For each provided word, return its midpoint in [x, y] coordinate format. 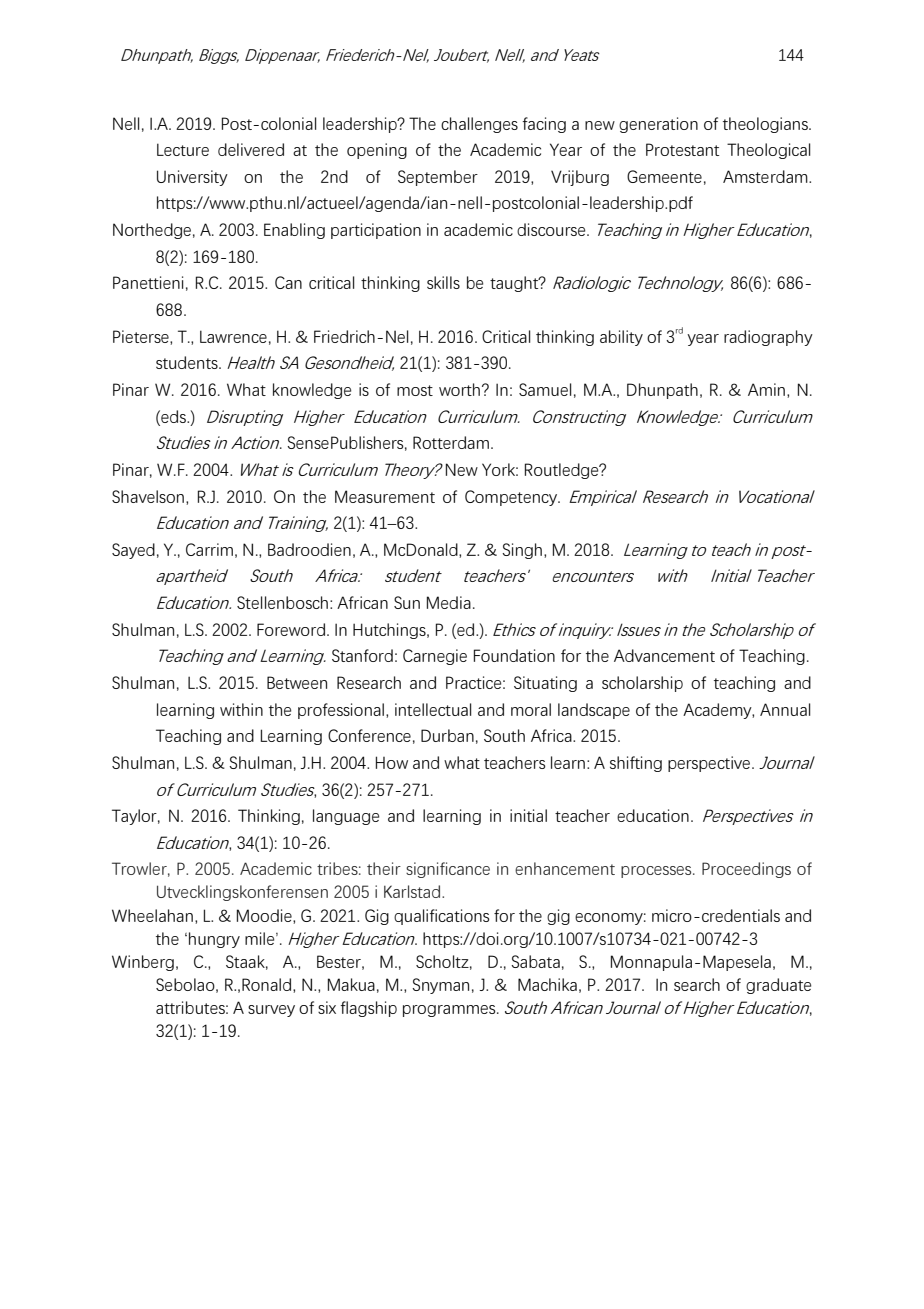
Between [297, 682]
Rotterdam [451, 442]
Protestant [682, 149]
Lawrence [233, 336]
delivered [251, 149]
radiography [768, 338]
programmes [450, 1011]
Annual [785, 709]
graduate [778, 986]
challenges [479, 125]
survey [271, 1011]
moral [531, 709]
